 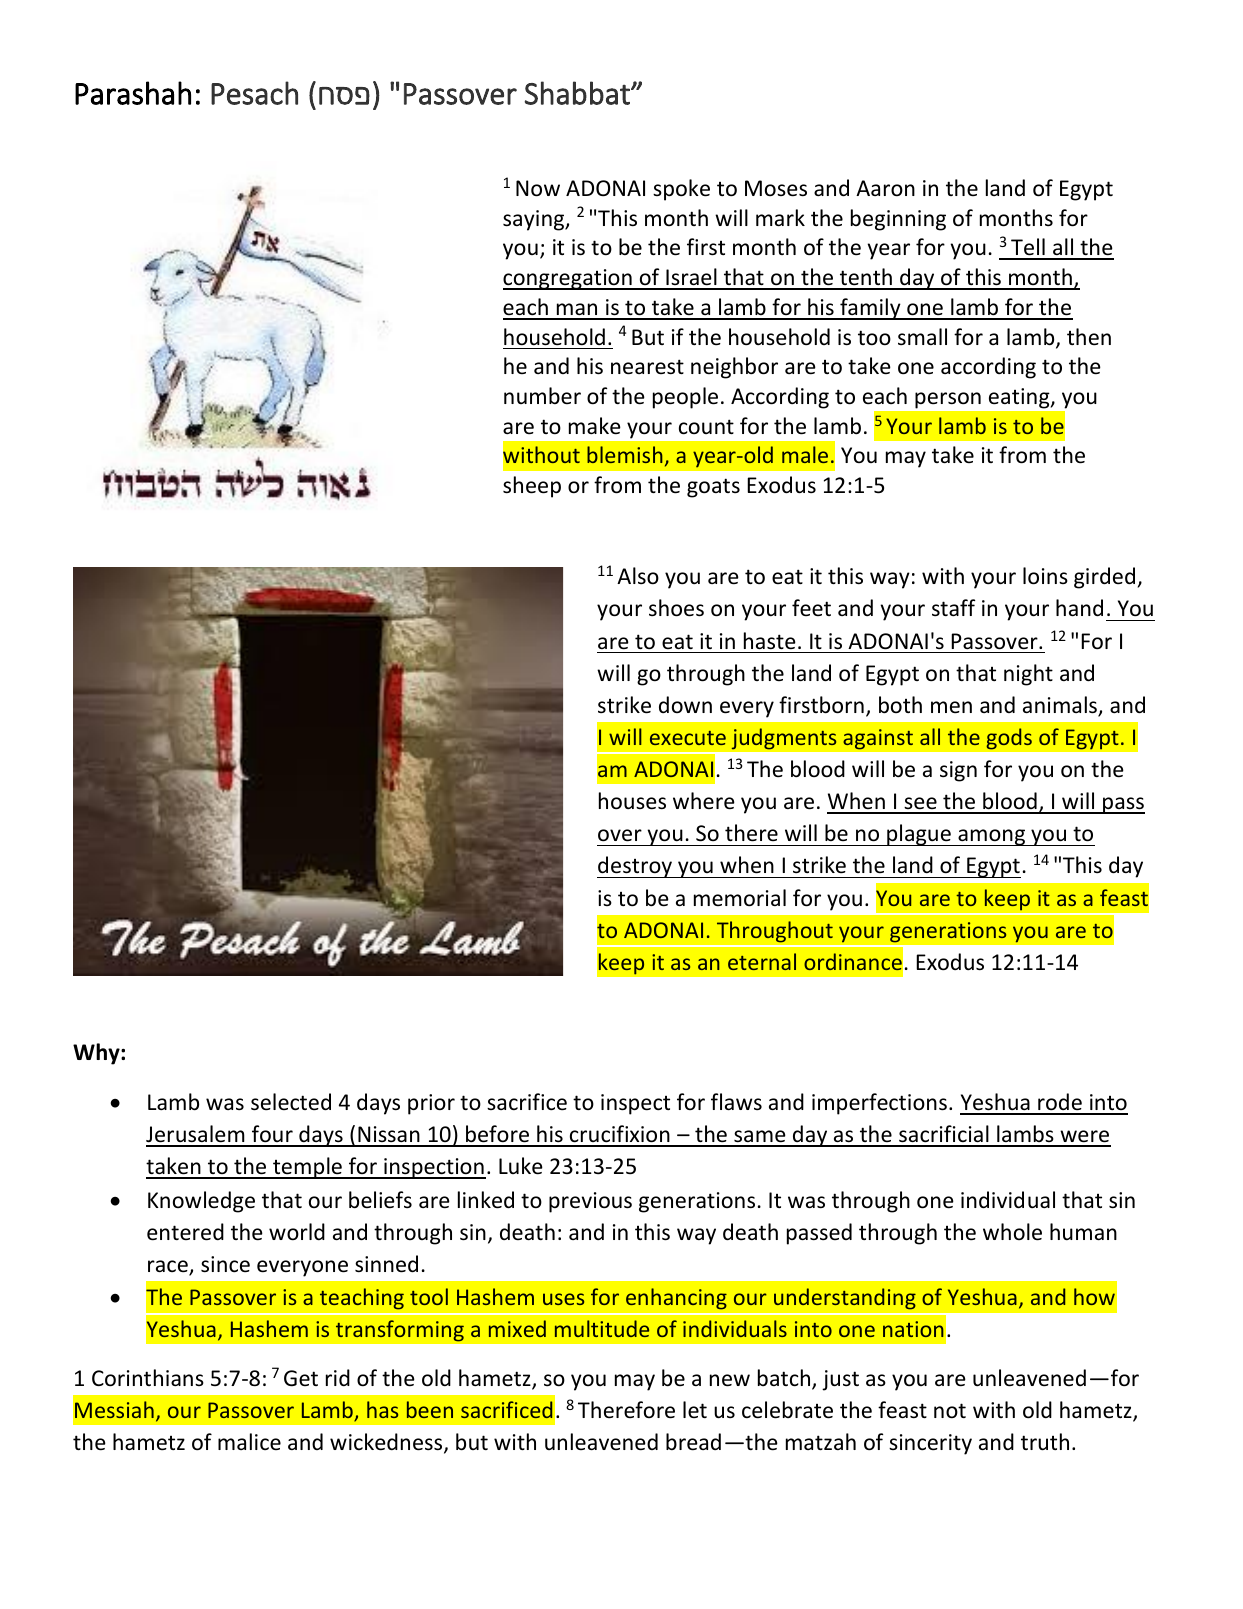 I want to click on Aaron, so click(x=885, y=188).
